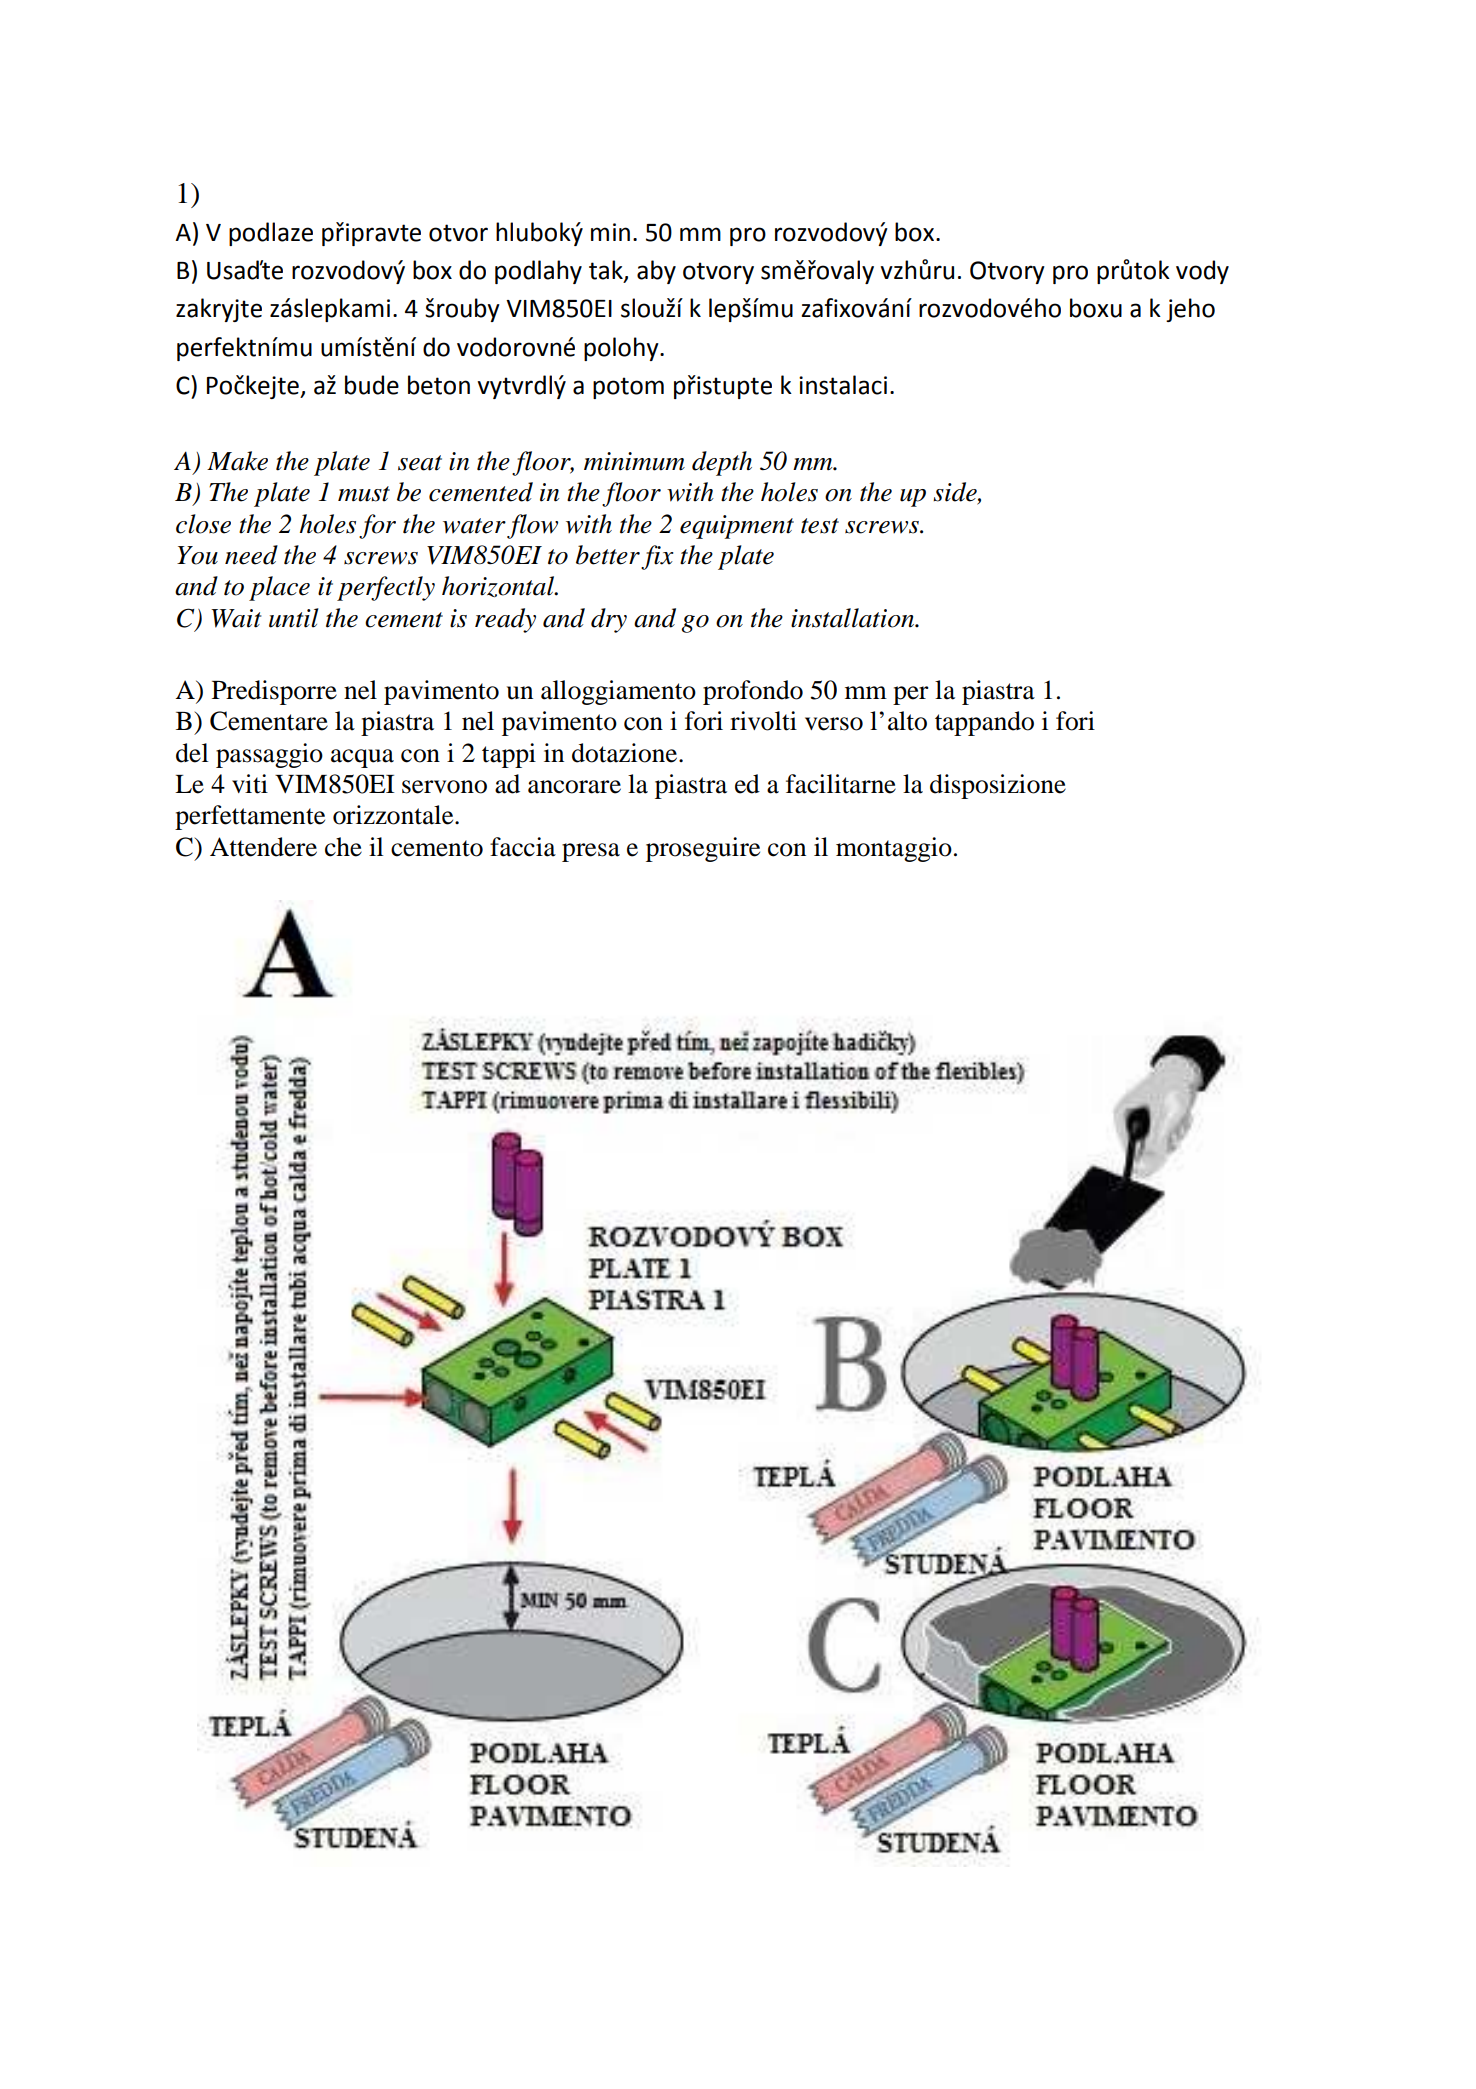  I want to click on Make, so click(237, 461).
